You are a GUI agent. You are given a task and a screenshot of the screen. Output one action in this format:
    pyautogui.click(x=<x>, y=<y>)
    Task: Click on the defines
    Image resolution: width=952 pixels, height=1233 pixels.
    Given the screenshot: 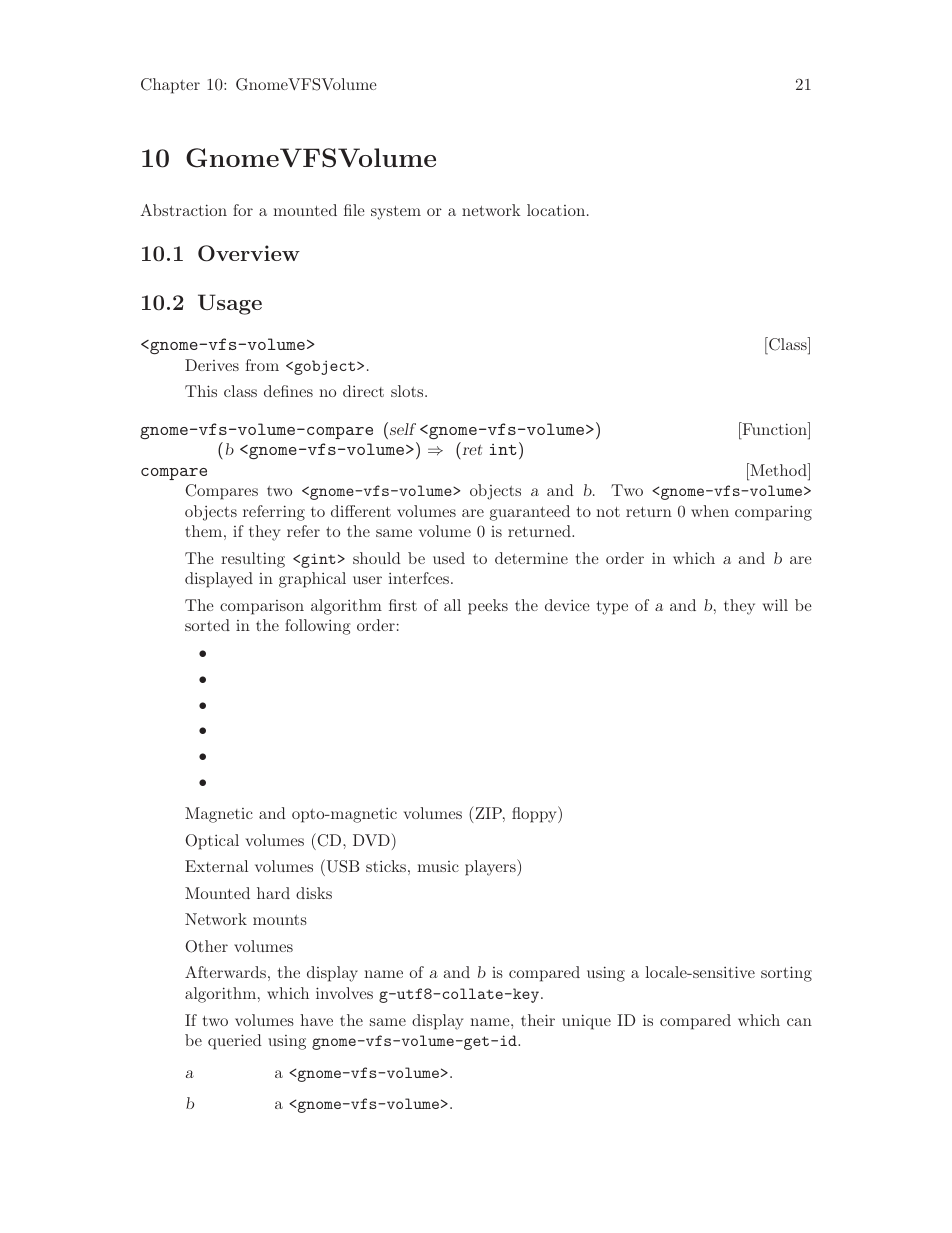 What is the action you would take?
    pyautogui.click(x=288, y=391)
